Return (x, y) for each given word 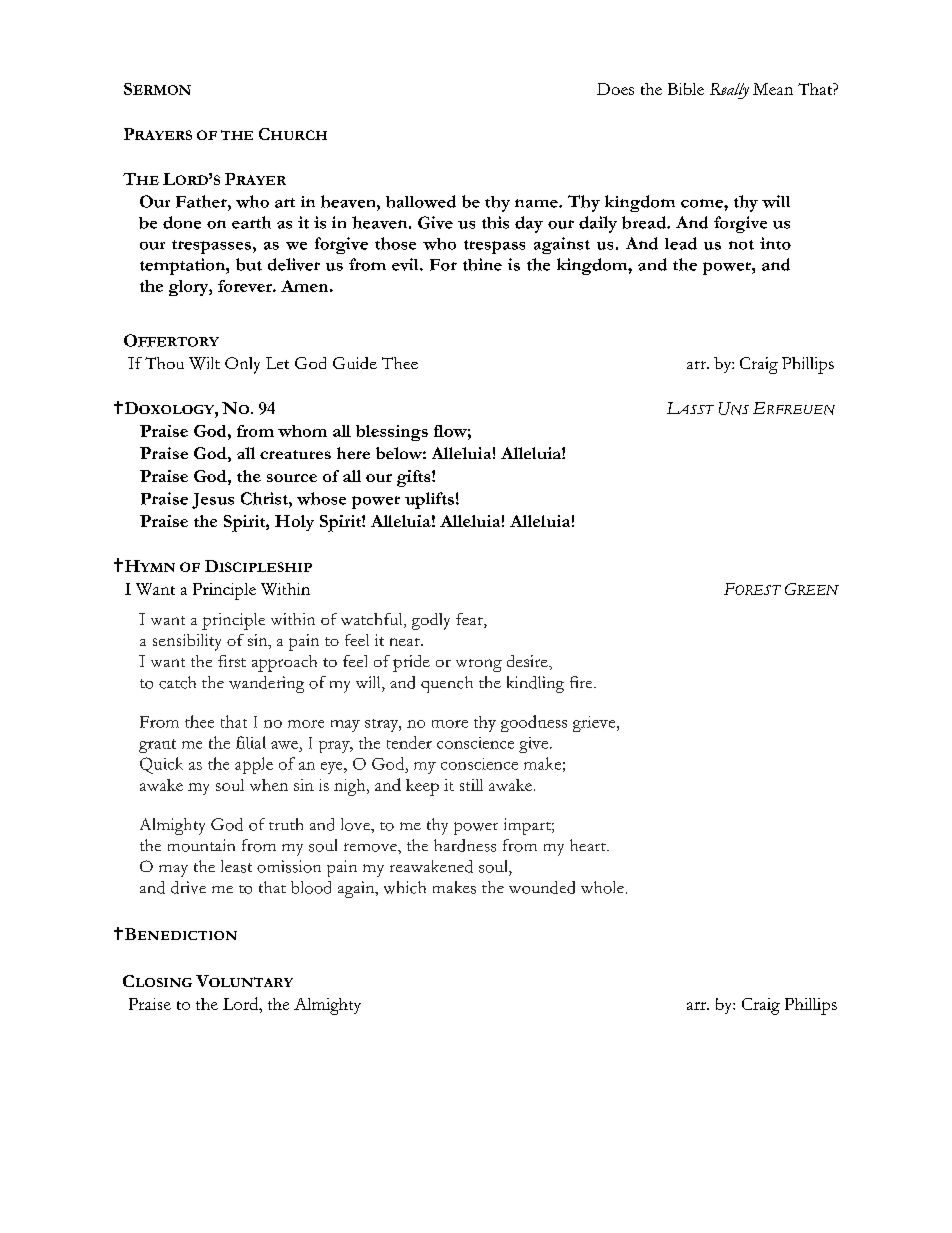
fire (582, 682)
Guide (355, 363)
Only (242, 365)
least (236, 866)
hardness (465, 845)
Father (202, 201)
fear (470, 620)
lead (681, 243)
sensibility (187, 642)
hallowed (421, 201)
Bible (686, 89)
